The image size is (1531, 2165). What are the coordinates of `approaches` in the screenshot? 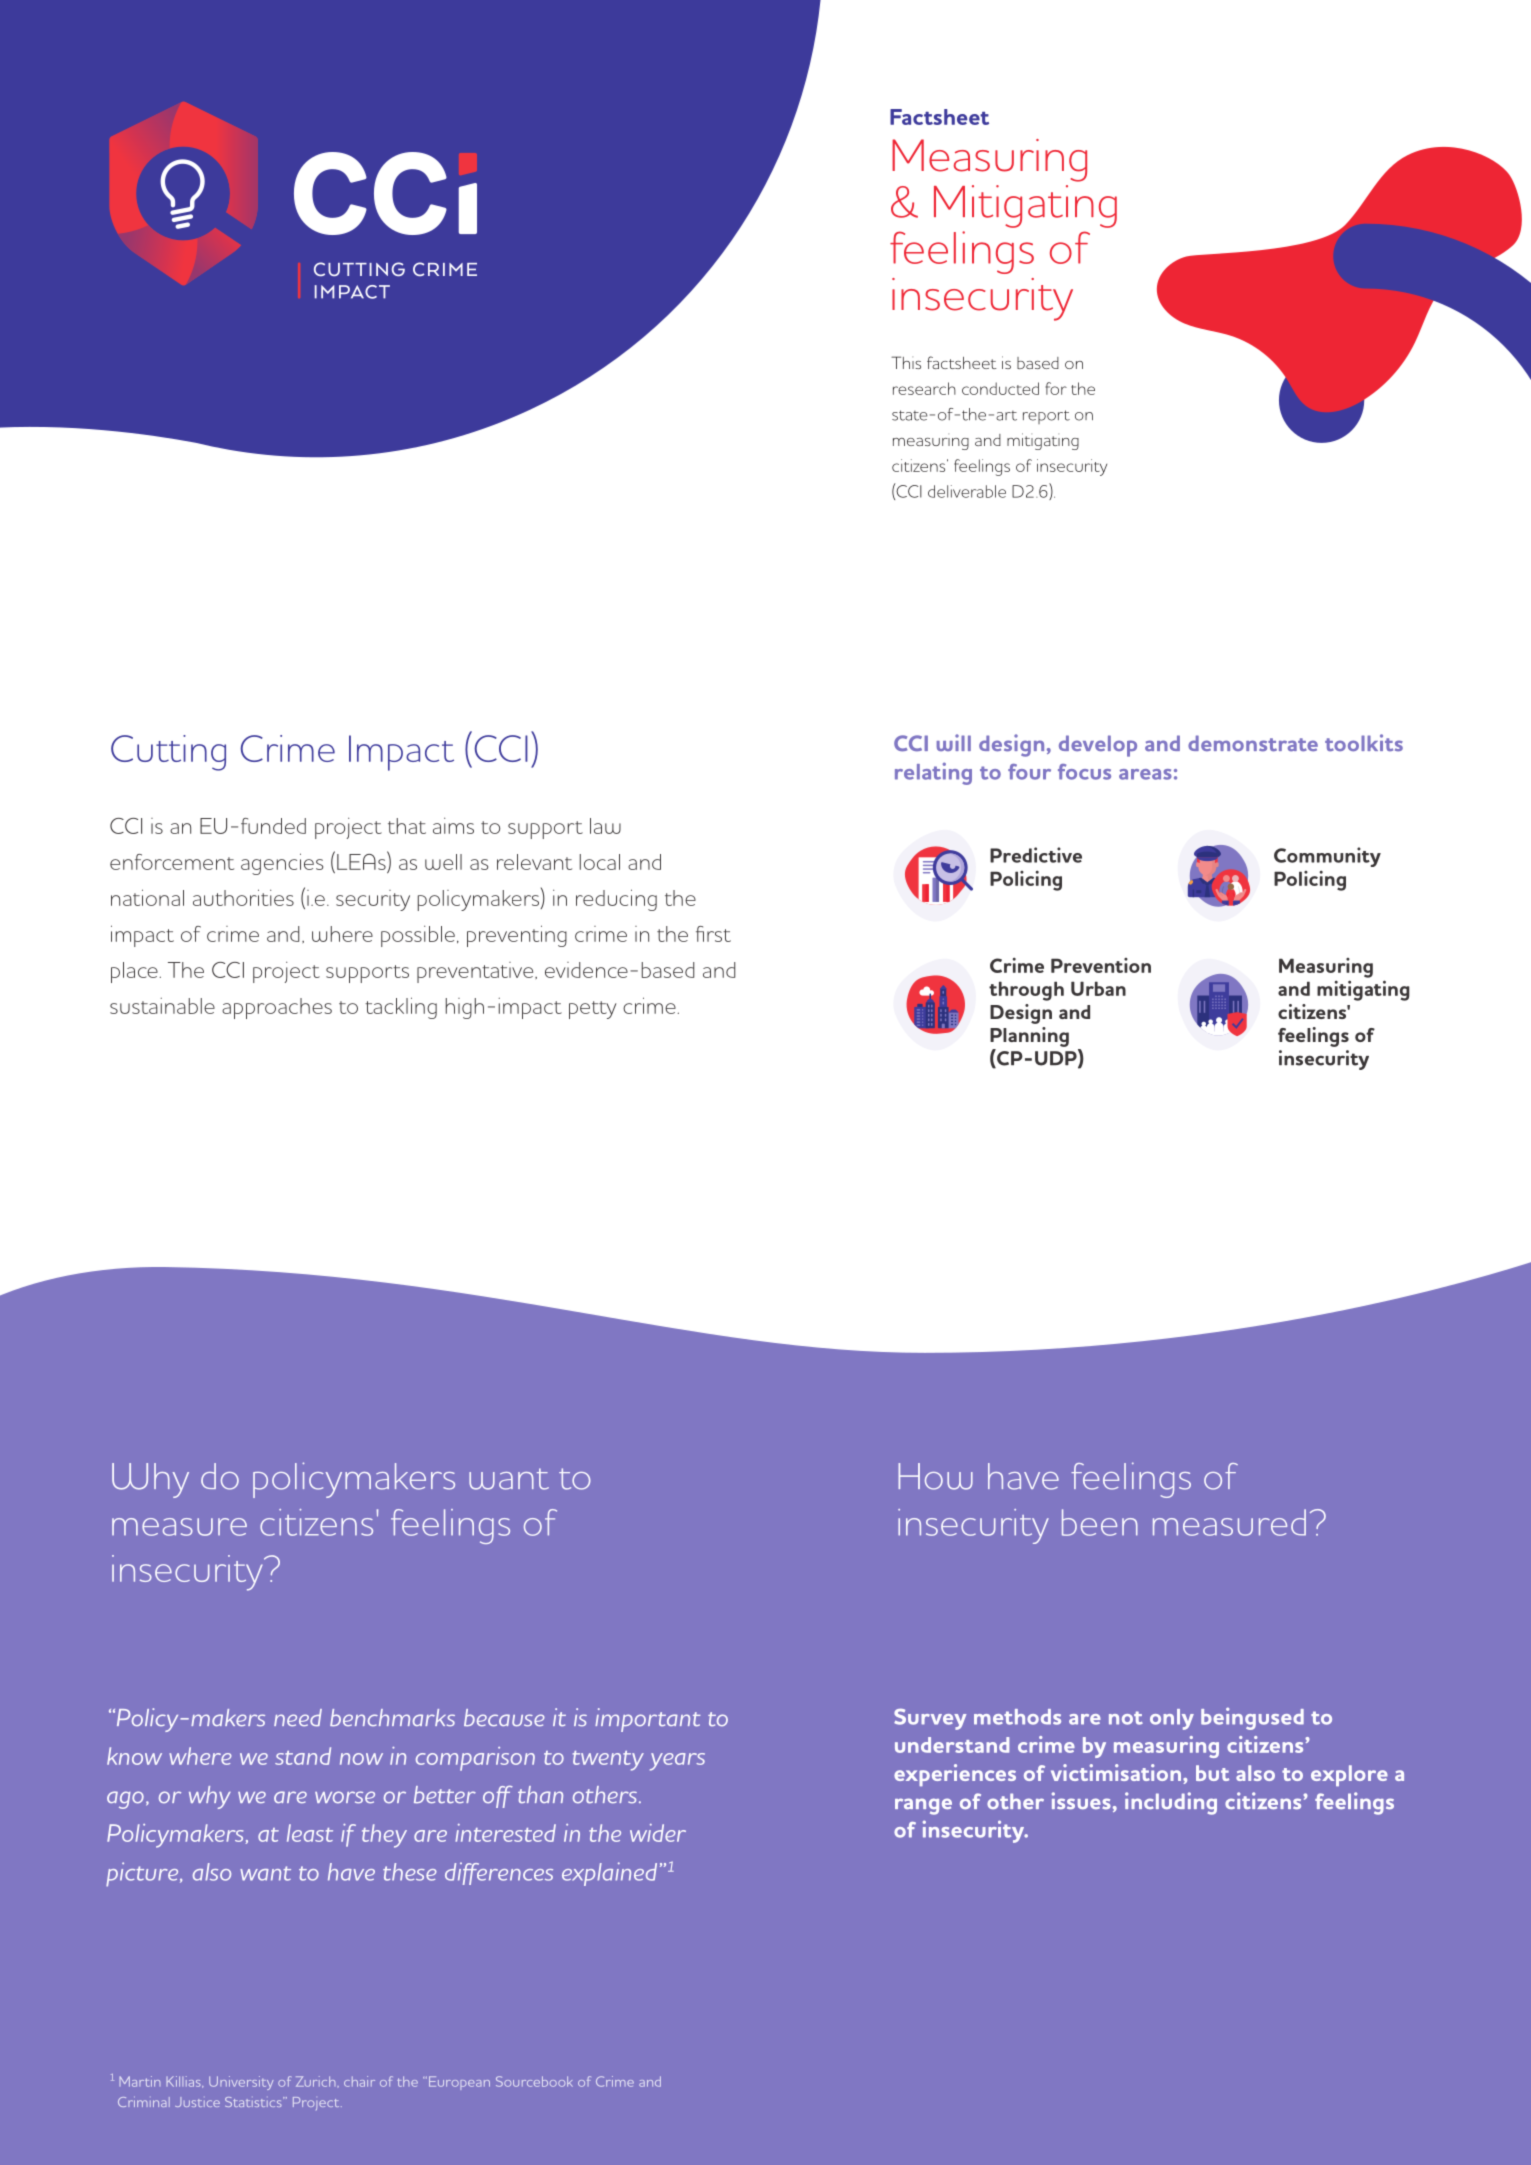 It's located at (277, 1008).
